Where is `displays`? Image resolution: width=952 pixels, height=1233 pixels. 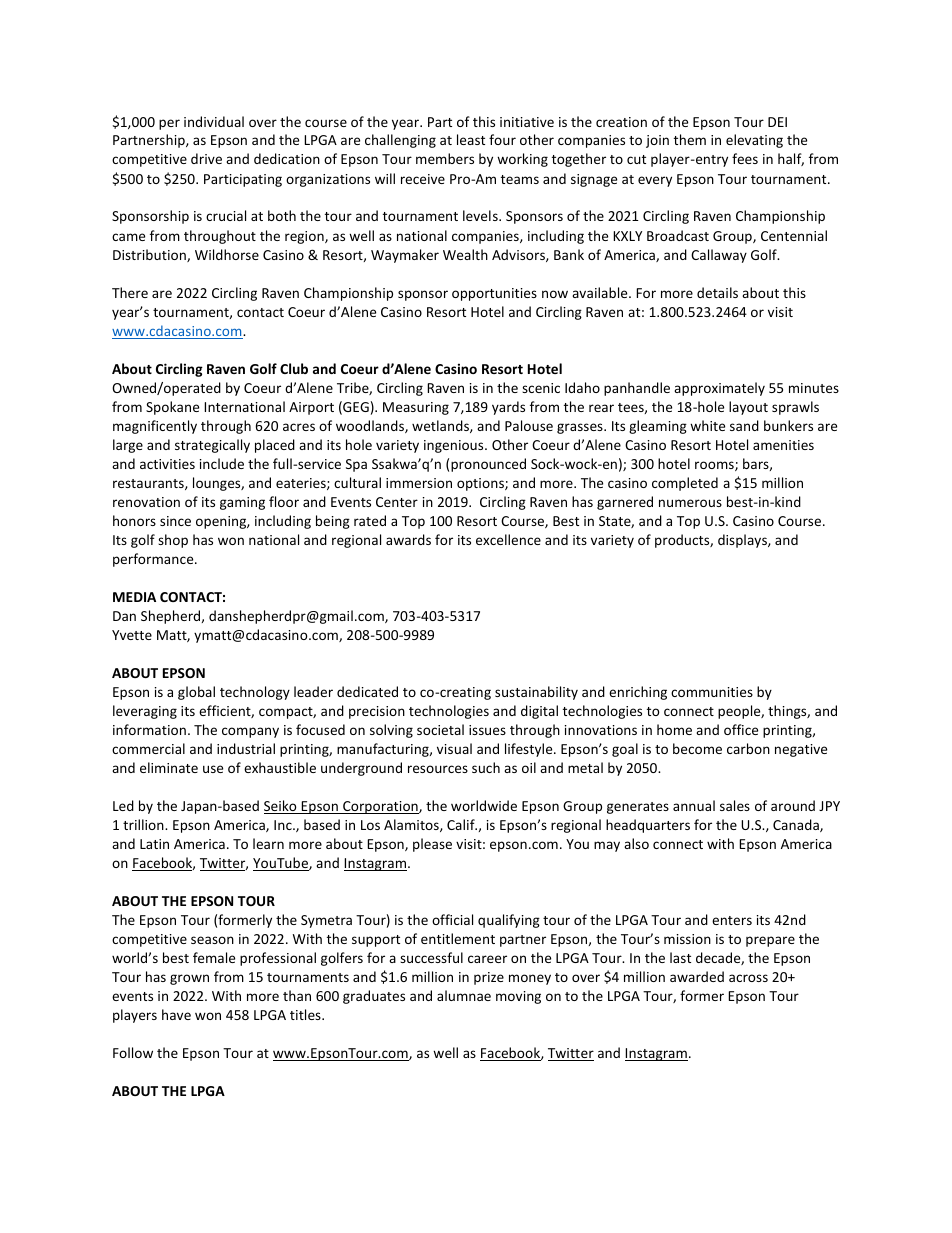
displays is located at coordinates (743, 541).
